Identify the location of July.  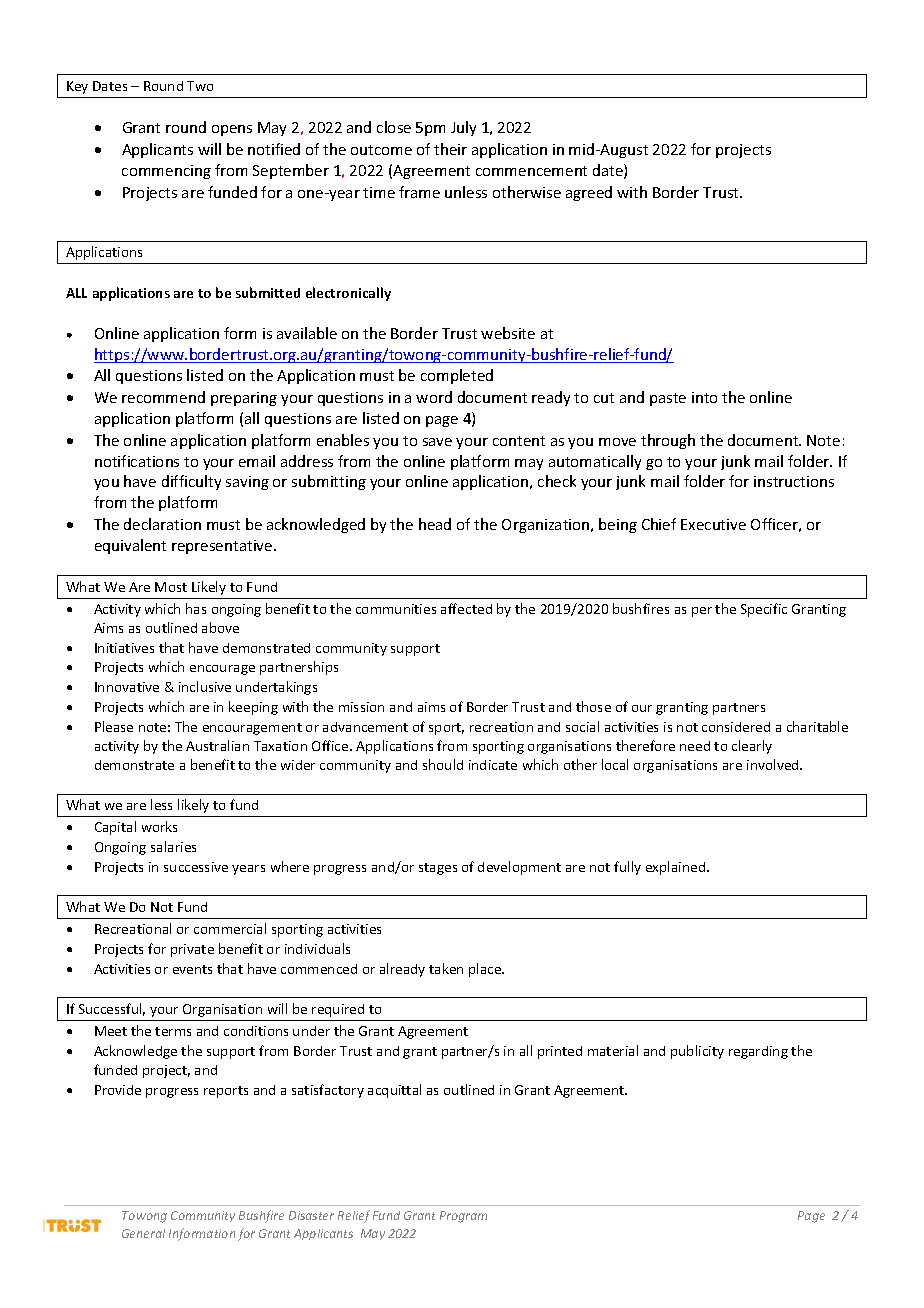
(463, 128).
